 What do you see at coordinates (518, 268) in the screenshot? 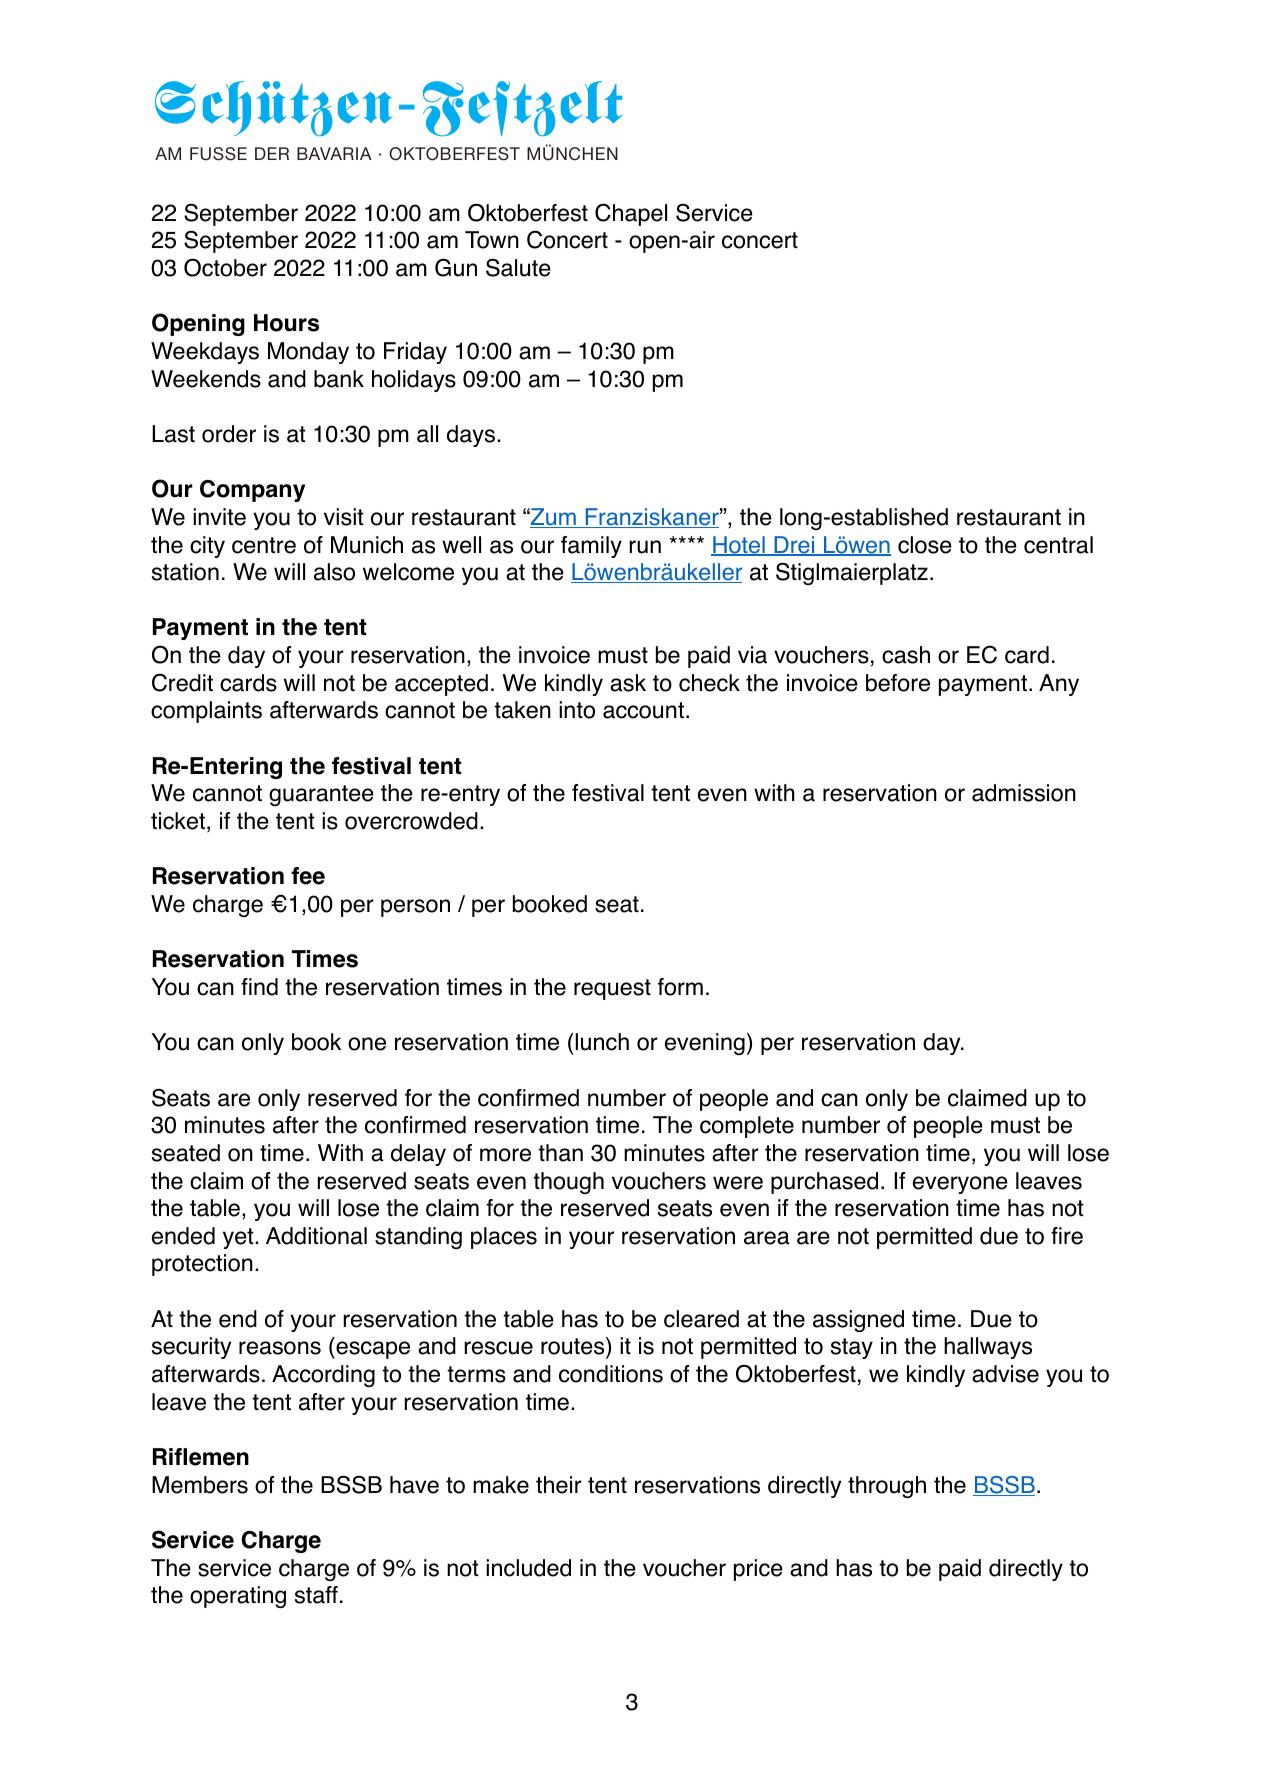
I see `Salute` at bounding box center [518, 268].
